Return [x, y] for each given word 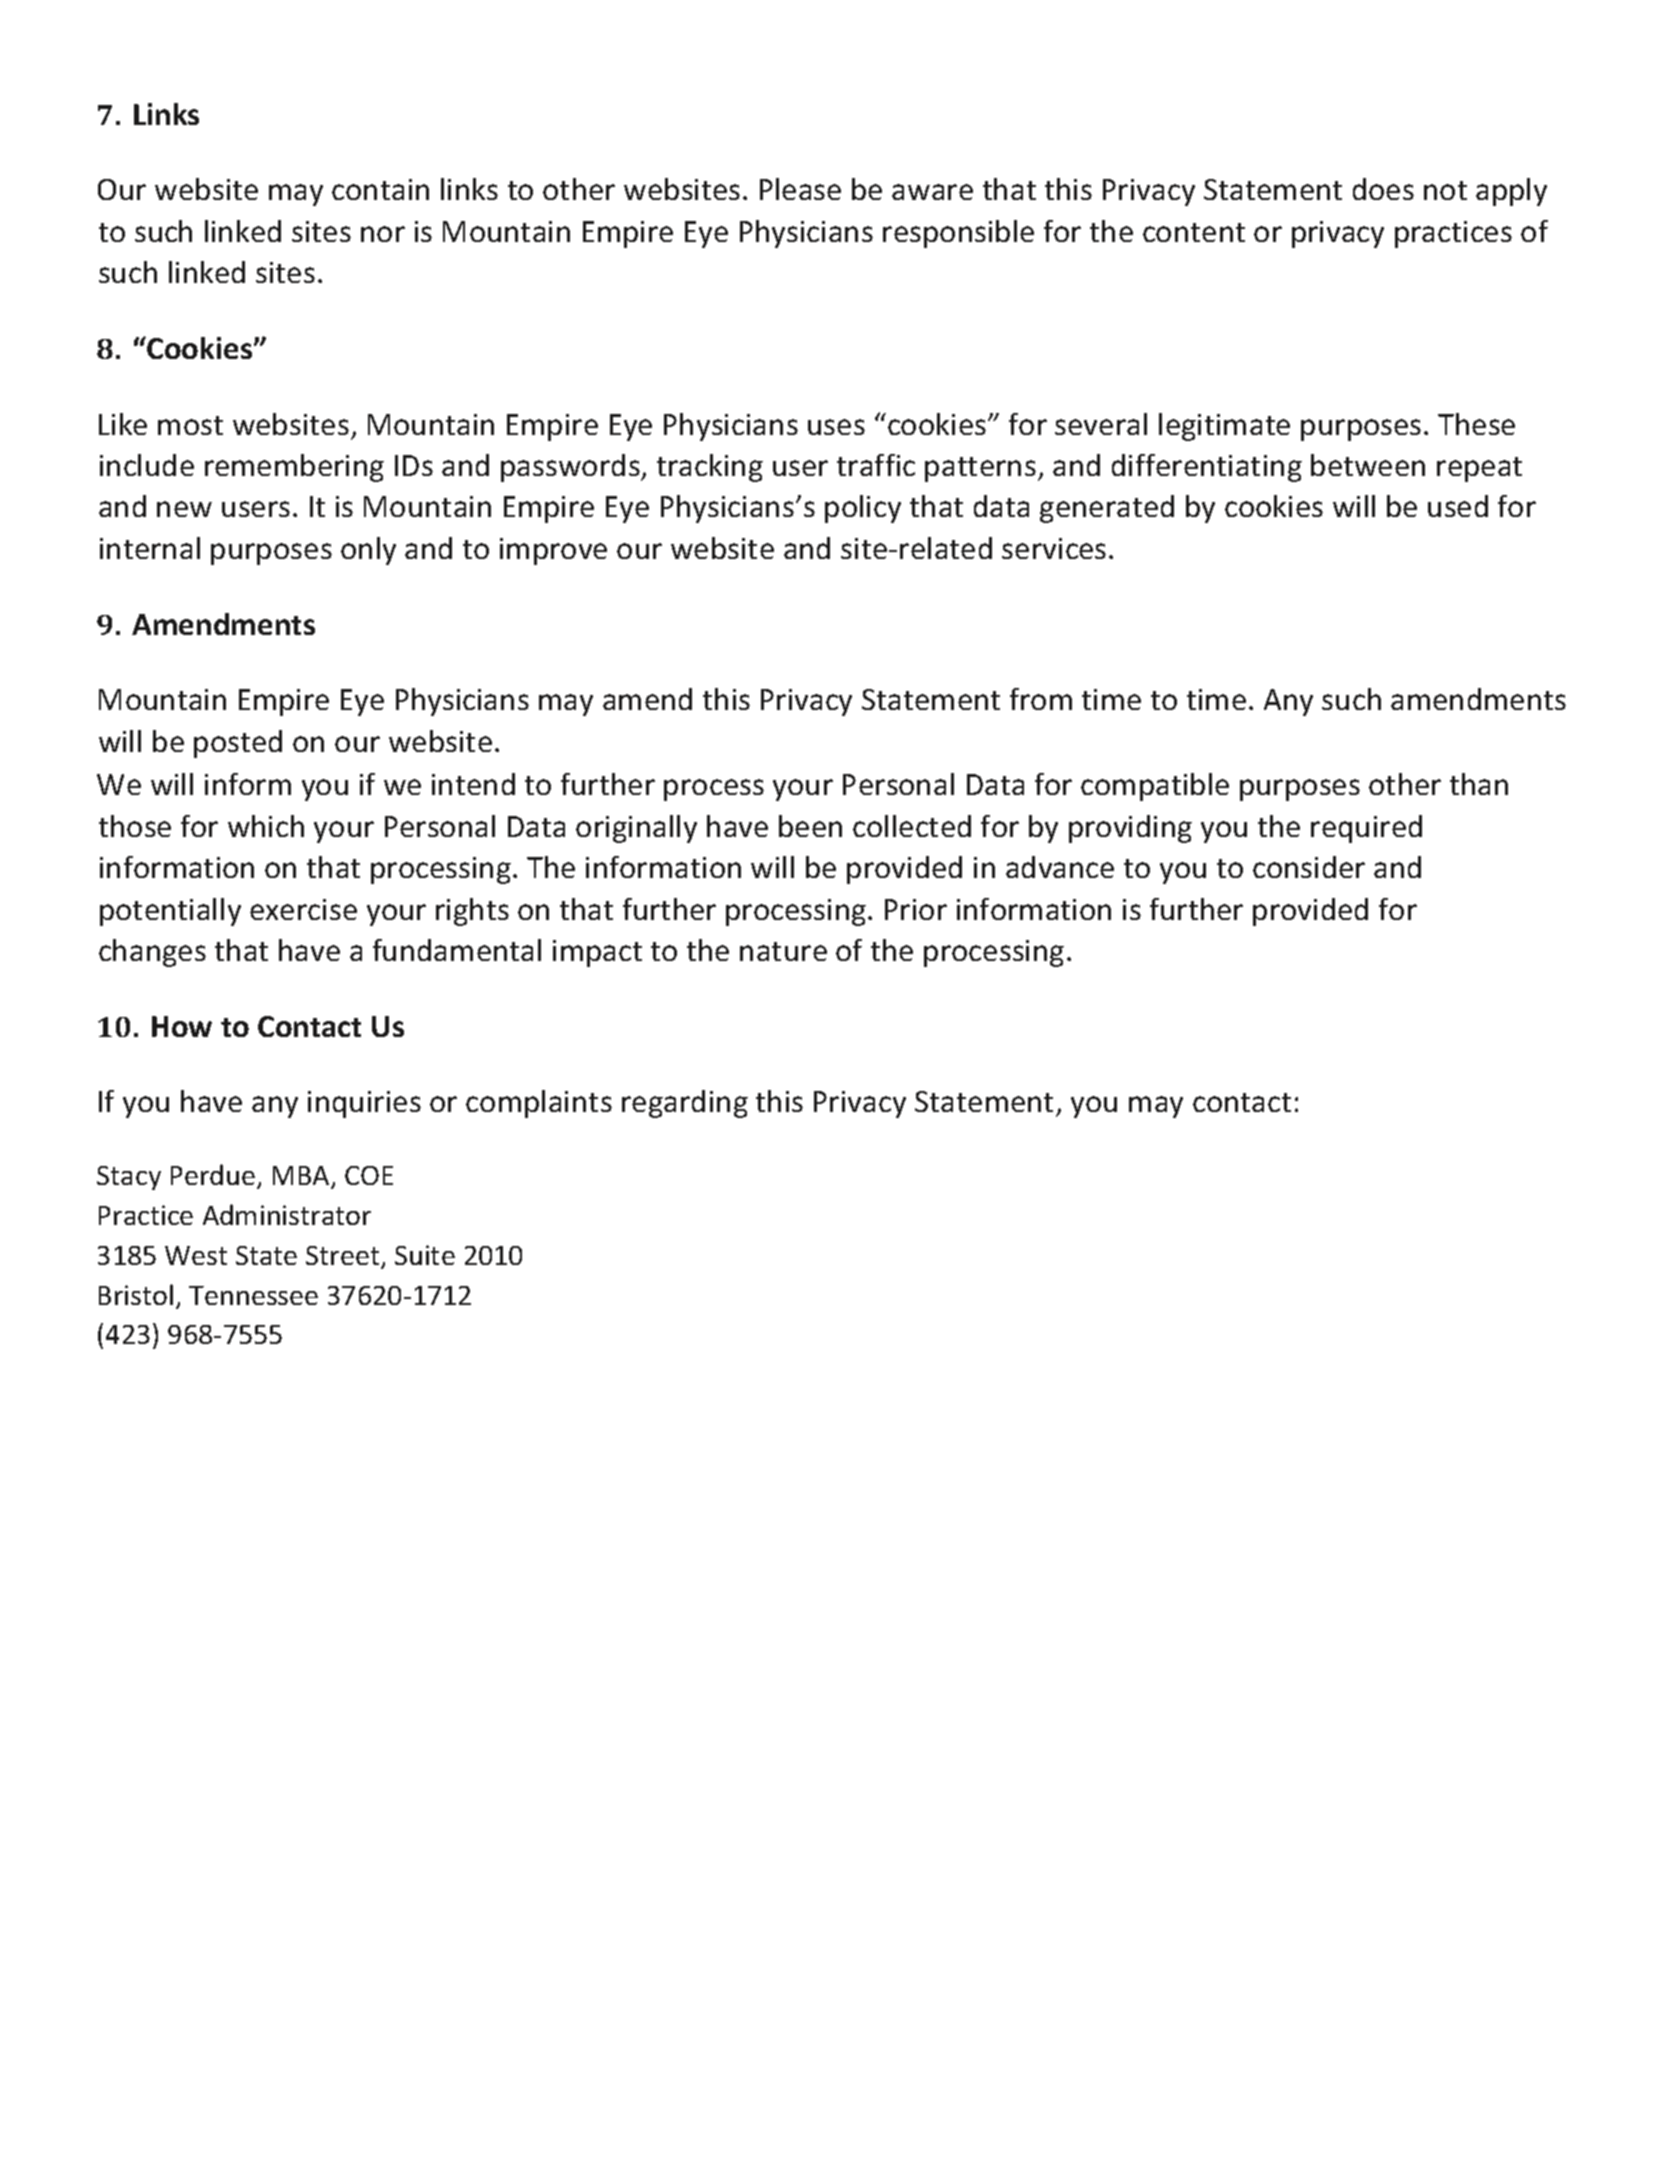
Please [800, 189]
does [1383, 189]
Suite [425, 1255]
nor [383, 234]
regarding [685, 1104]
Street [344, 1257]
